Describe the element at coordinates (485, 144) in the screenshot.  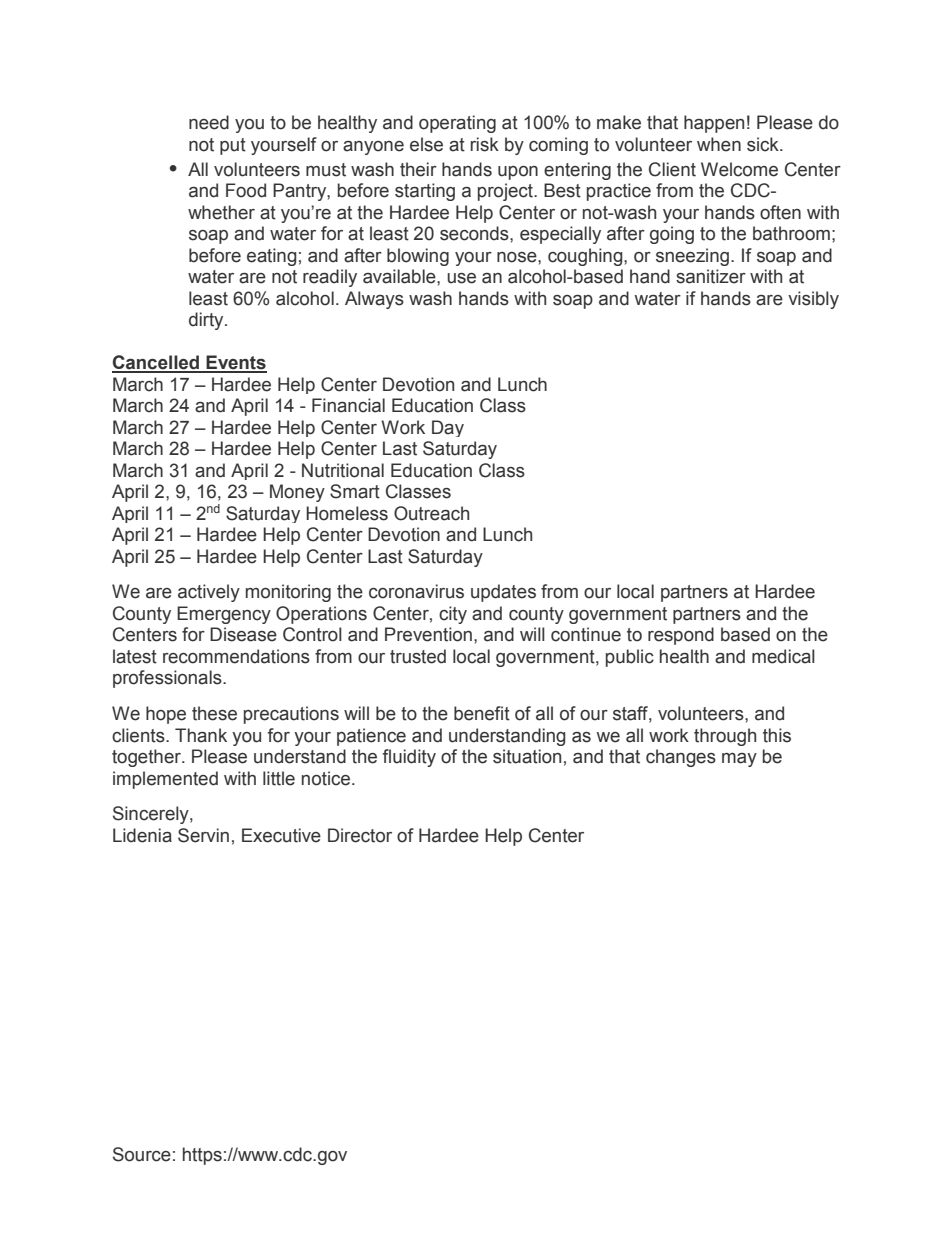
I see `risk` at that location.
